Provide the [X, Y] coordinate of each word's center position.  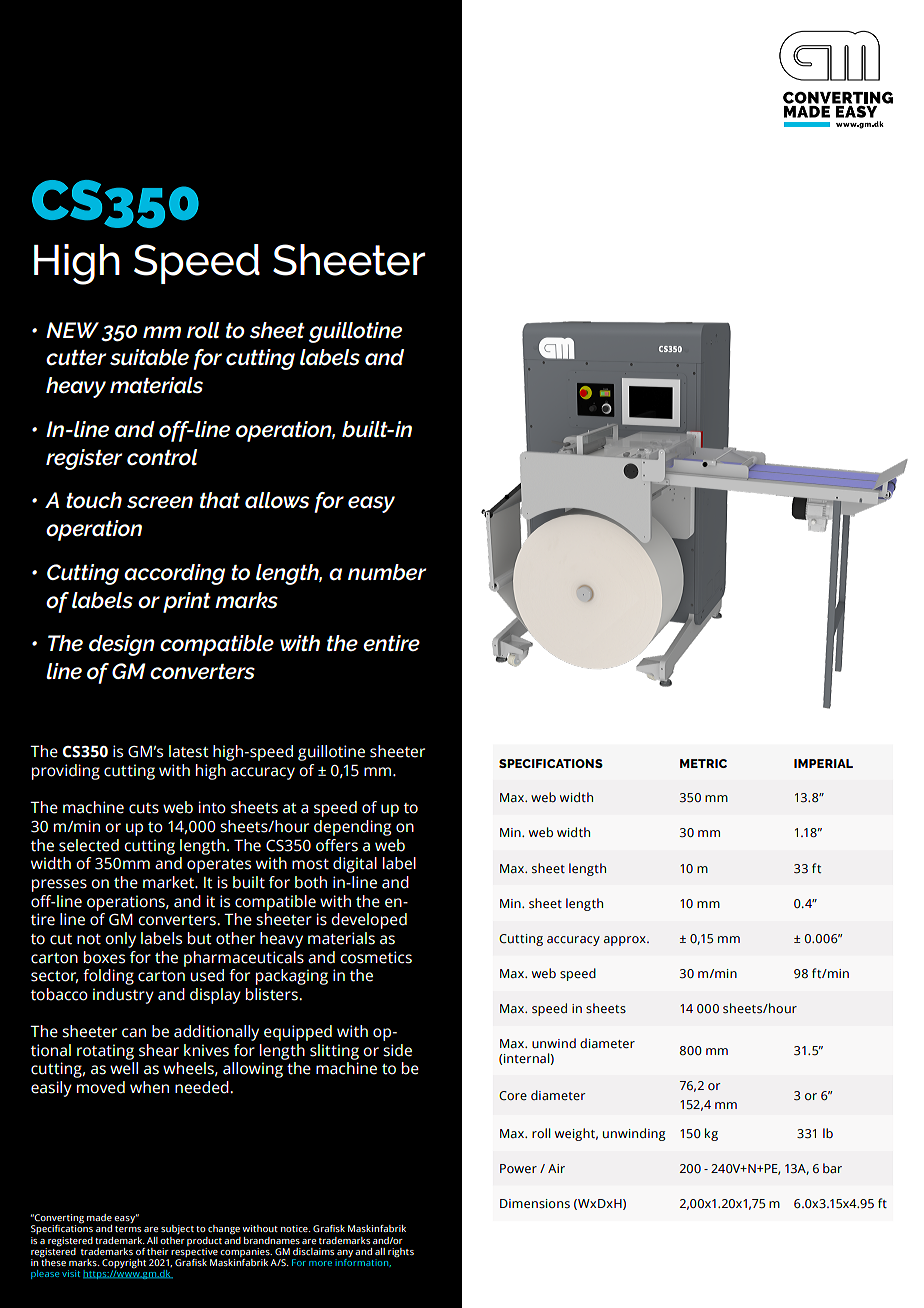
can [134, 1033]
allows [277, 500]
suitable [149, 357]
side [397, 1050]
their [158, 1251]
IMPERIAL [823, 763]
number [387, 572]
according [174, 574]
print [187, 602]
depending [352, 828]
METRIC [703, 763]
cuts [144, 808]
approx [626, 941]
